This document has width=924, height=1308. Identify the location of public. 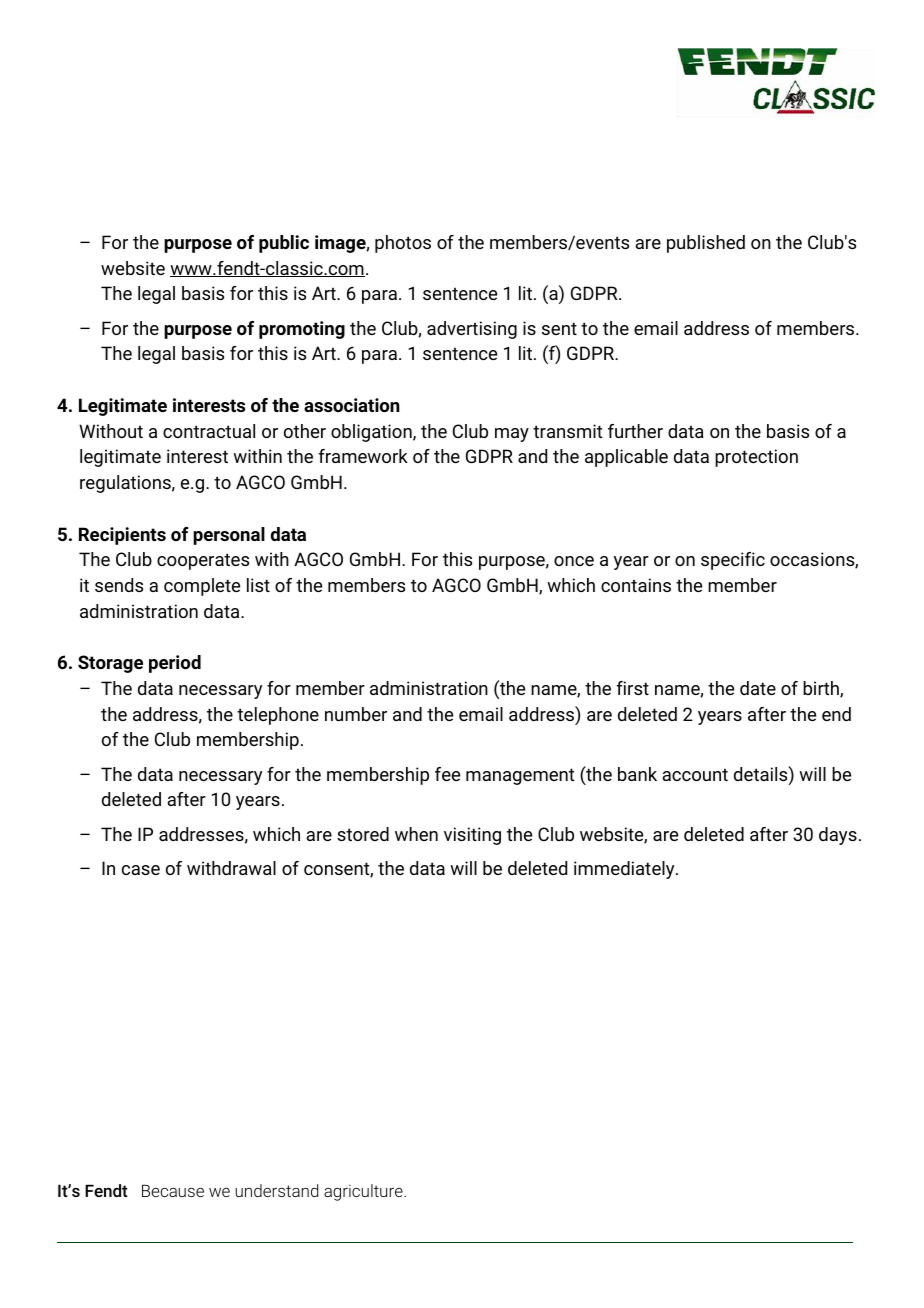
(284, 244).
